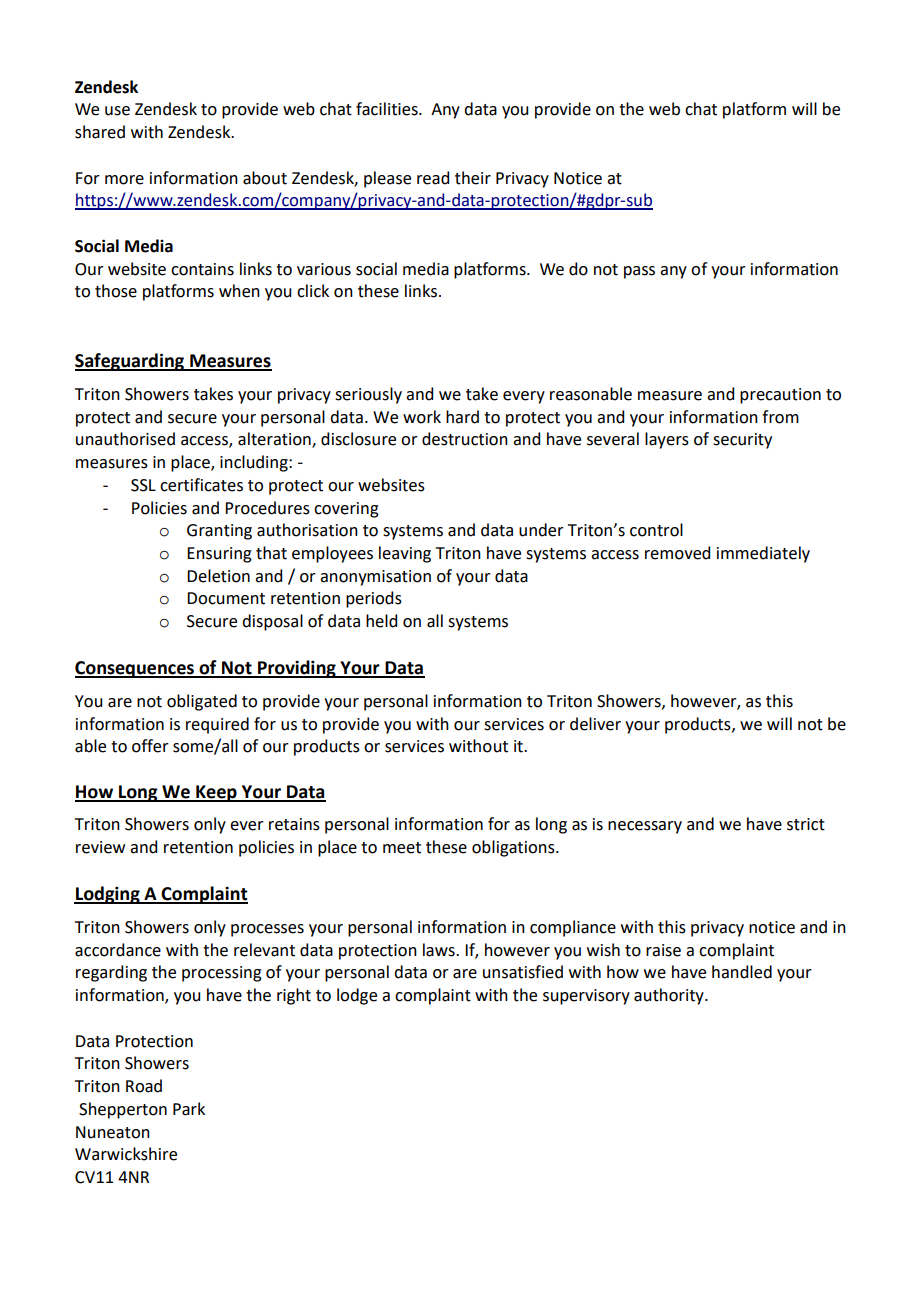 The image size is (924, 1308). Describe the element at coordinates (670, 996) in the screenshot. I see `authority` at that location.
